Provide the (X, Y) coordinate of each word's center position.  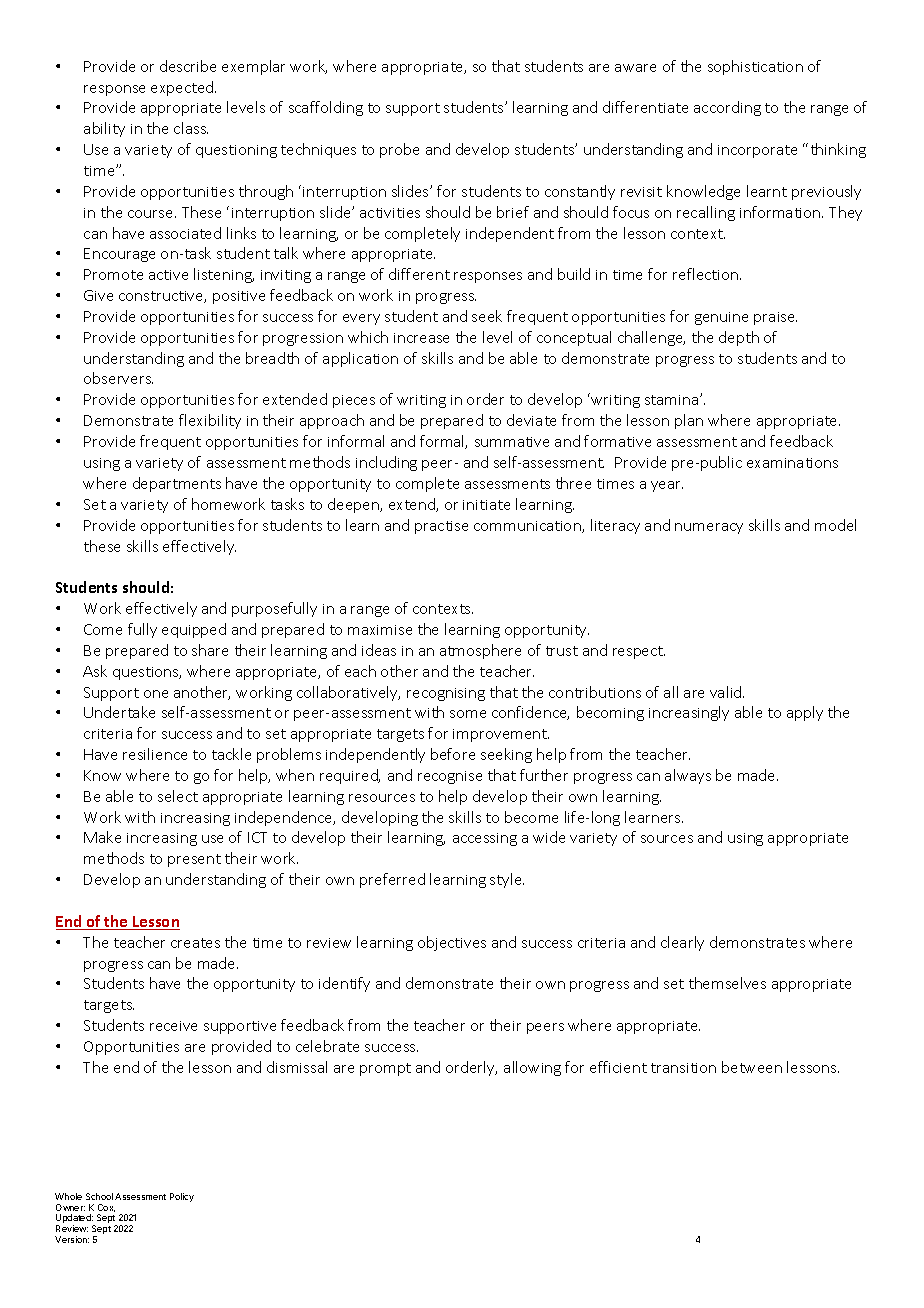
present (194, 860)
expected (183, 88)
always (688, 776)
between (752, 1067)
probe (399, 150)
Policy (182, 1197)
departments (177, 484)
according (727, 108)
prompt (385, 1069)
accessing (485, 839)
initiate (486, 505)
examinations (792, 463)
